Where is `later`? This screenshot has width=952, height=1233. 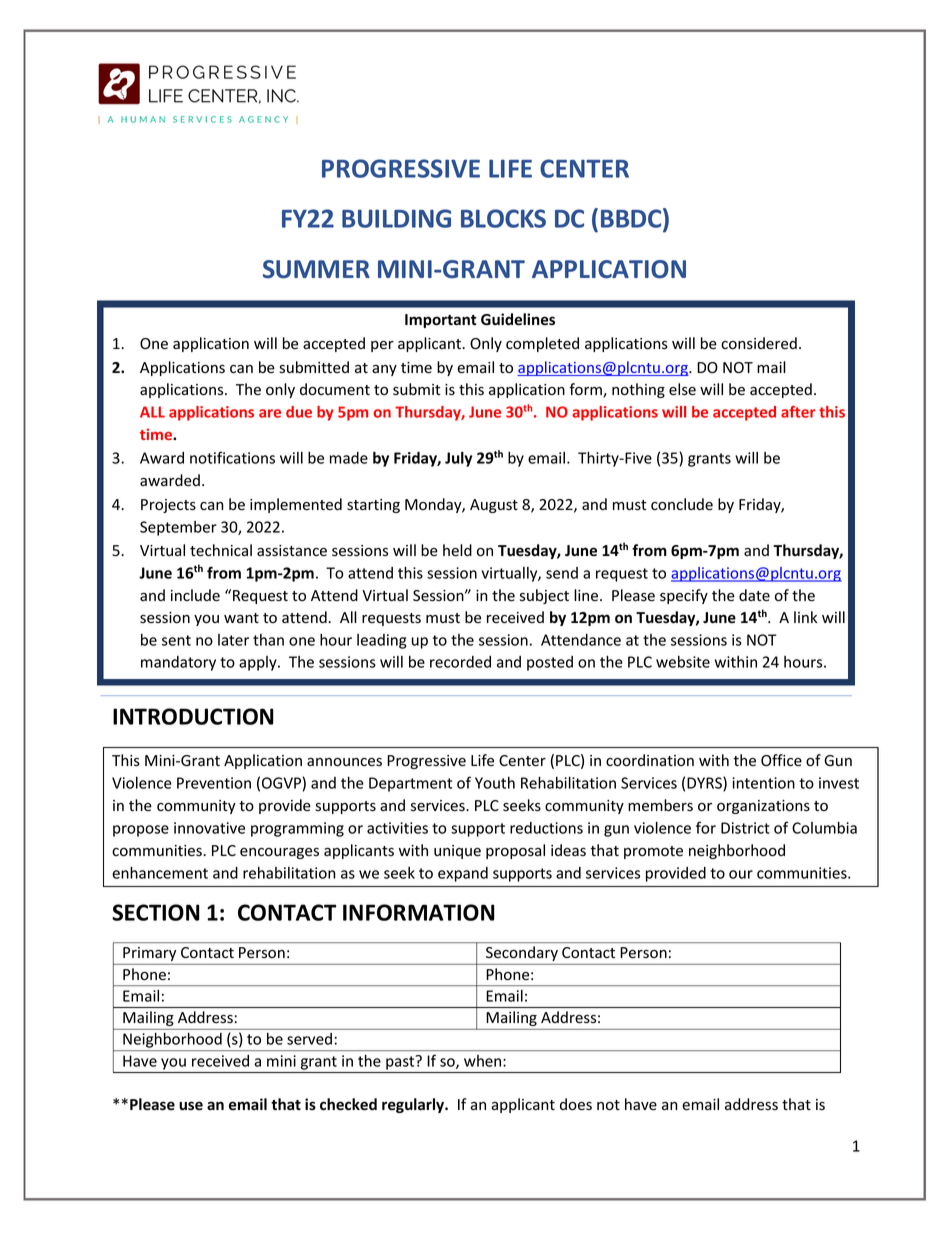
later is located at coordinates (233, 640).
